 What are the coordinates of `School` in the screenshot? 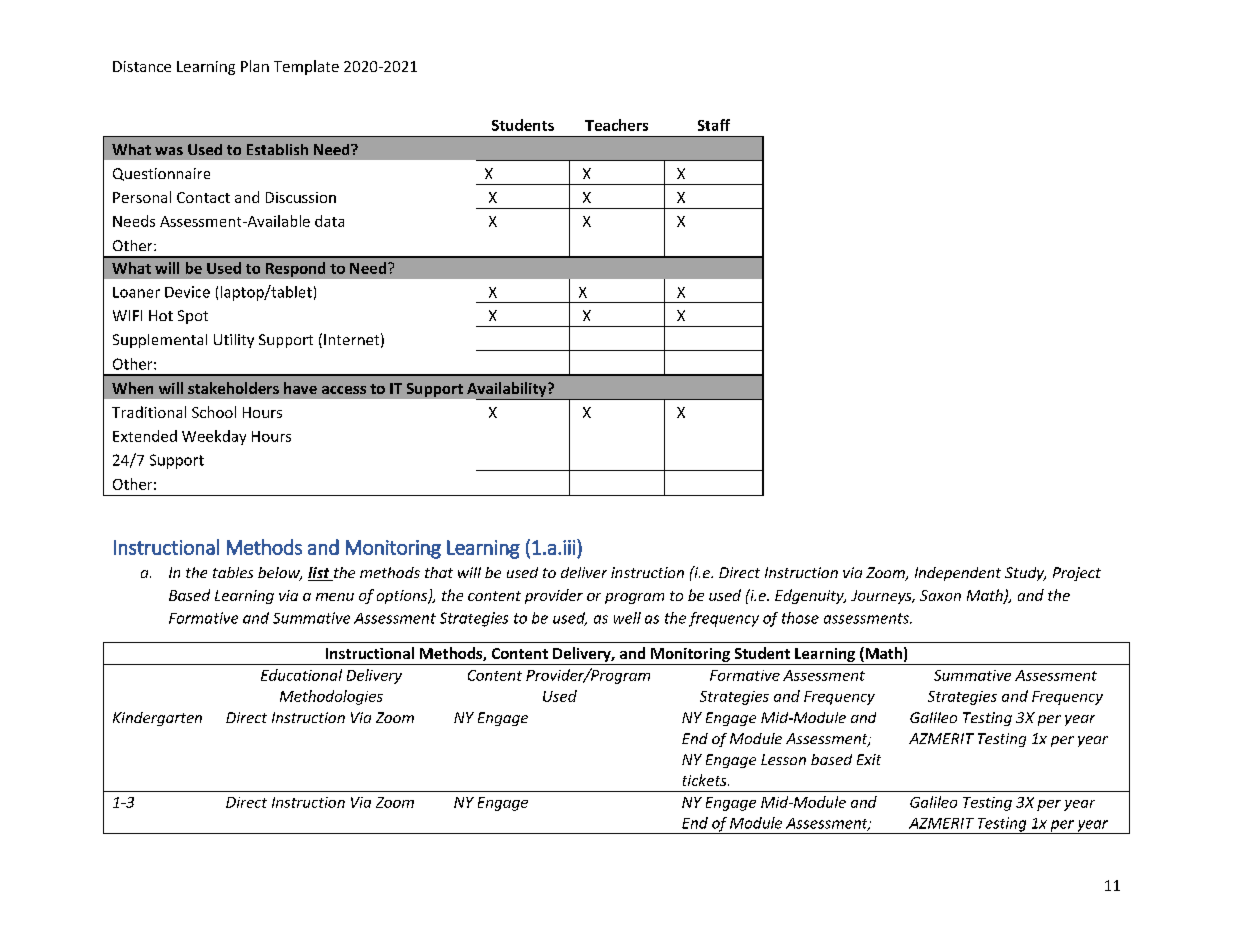 It's located at (214, 412).
